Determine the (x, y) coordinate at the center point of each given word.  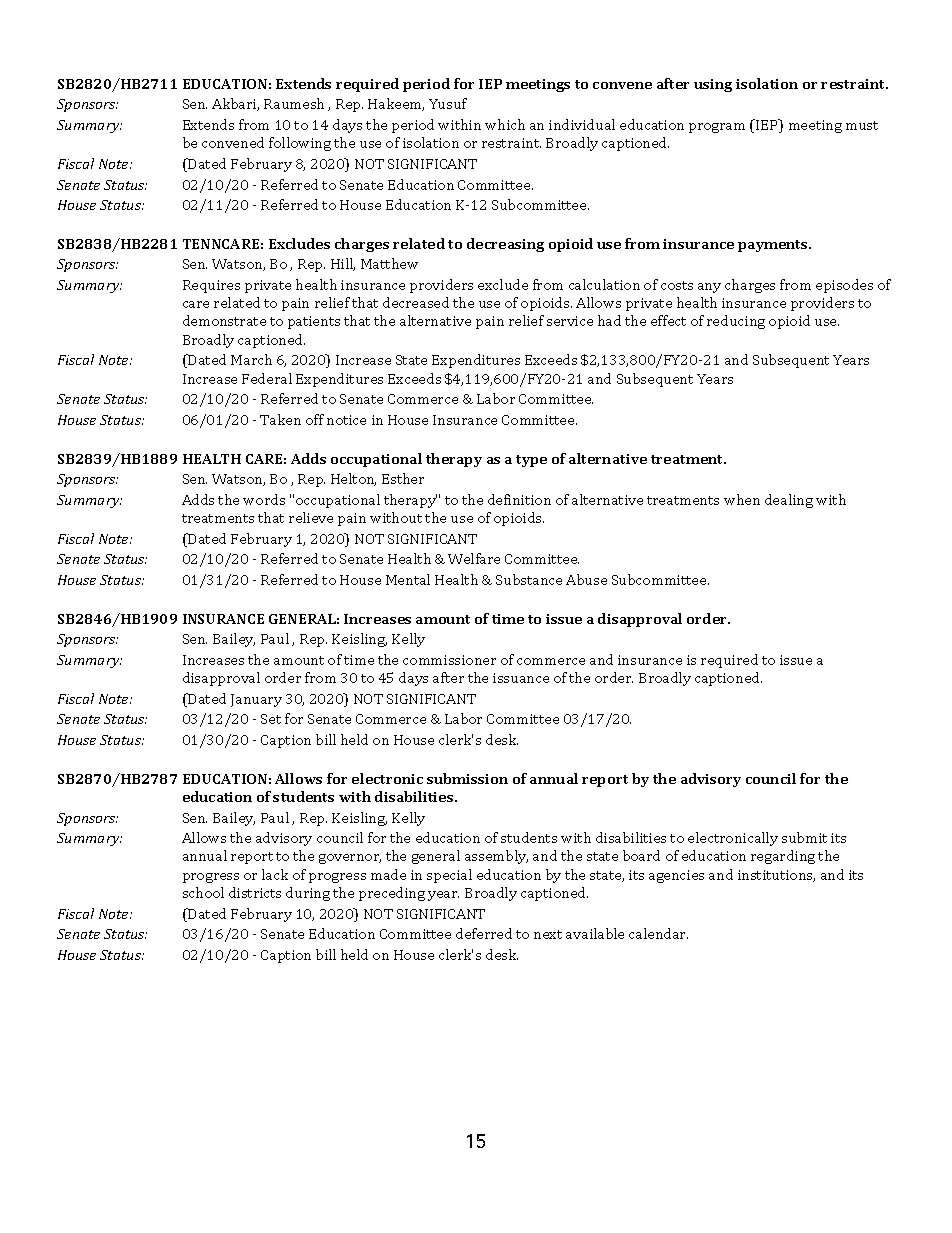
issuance (521, 678)
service (570, 321)
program (717, 128)
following (300, 144)
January (256, 700)
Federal (267, 378)
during (308, 894)
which (505, 124)
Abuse (586, 579)
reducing (736, 322)
